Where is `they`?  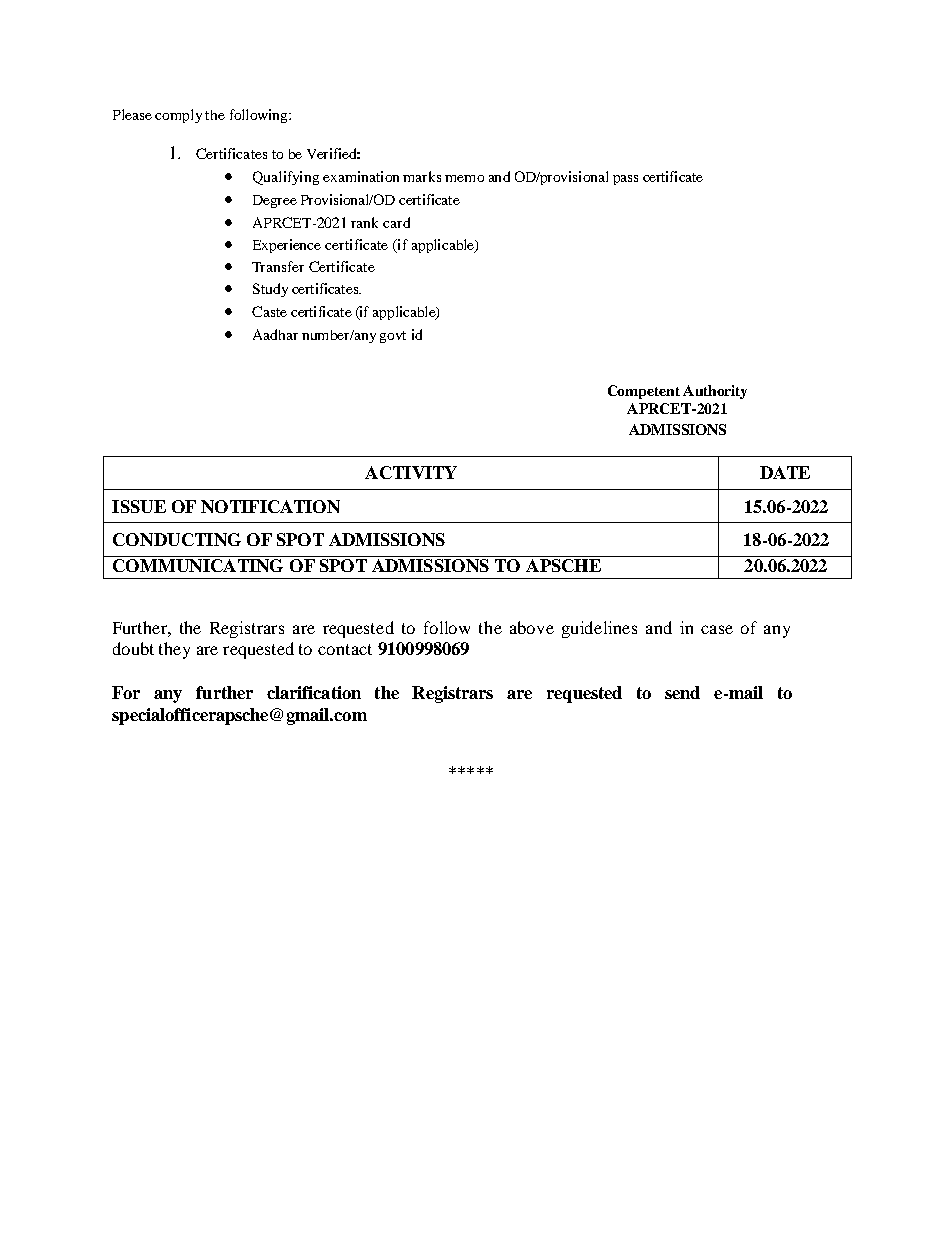
they is located at coordinates (174, 650).
